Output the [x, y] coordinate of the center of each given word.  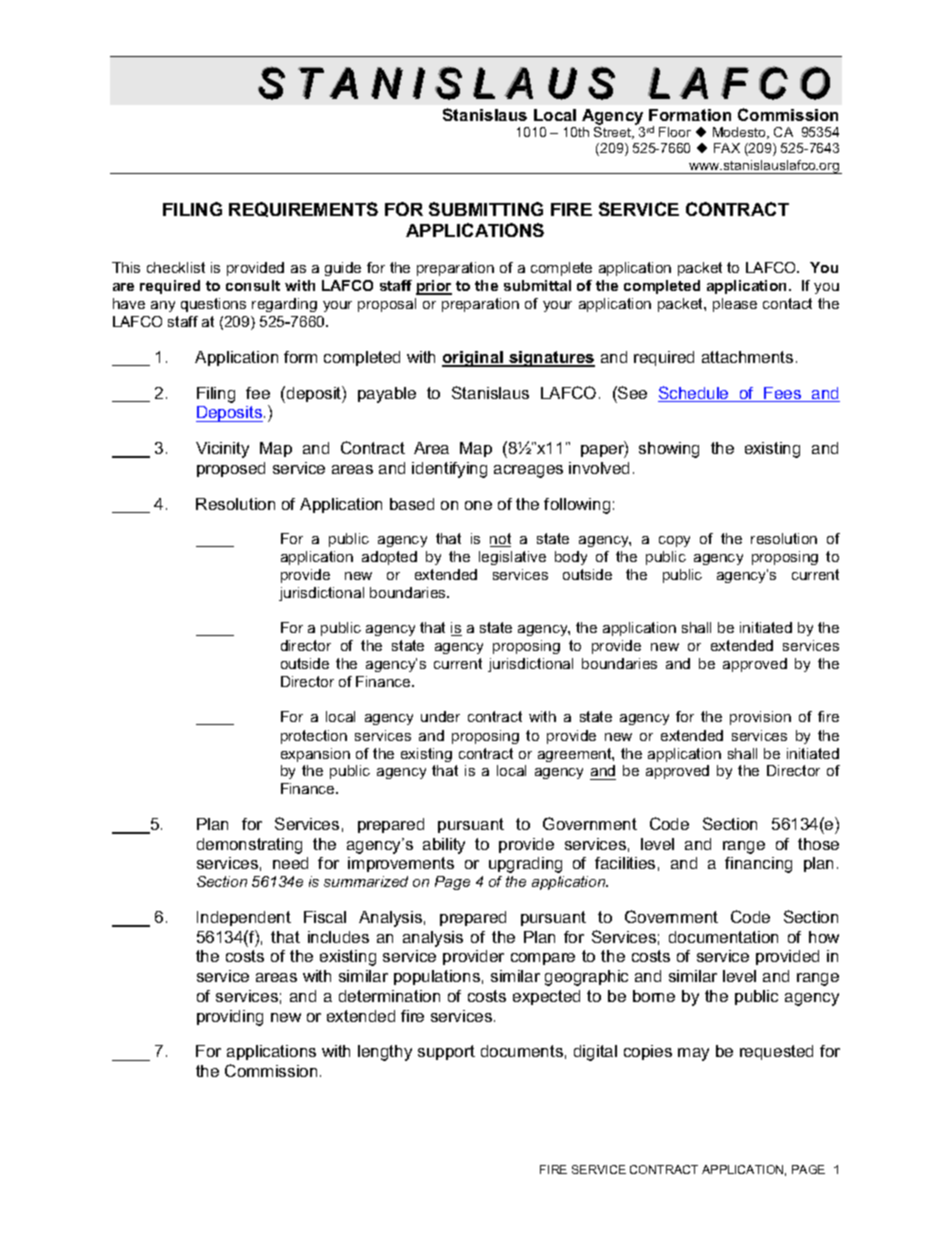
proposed [231, 469]
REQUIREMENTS [303, 209]
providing [230, 1018]
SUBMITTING [486, 209]
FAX [727, 148]
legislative [512, 558]
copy [674, 541]
